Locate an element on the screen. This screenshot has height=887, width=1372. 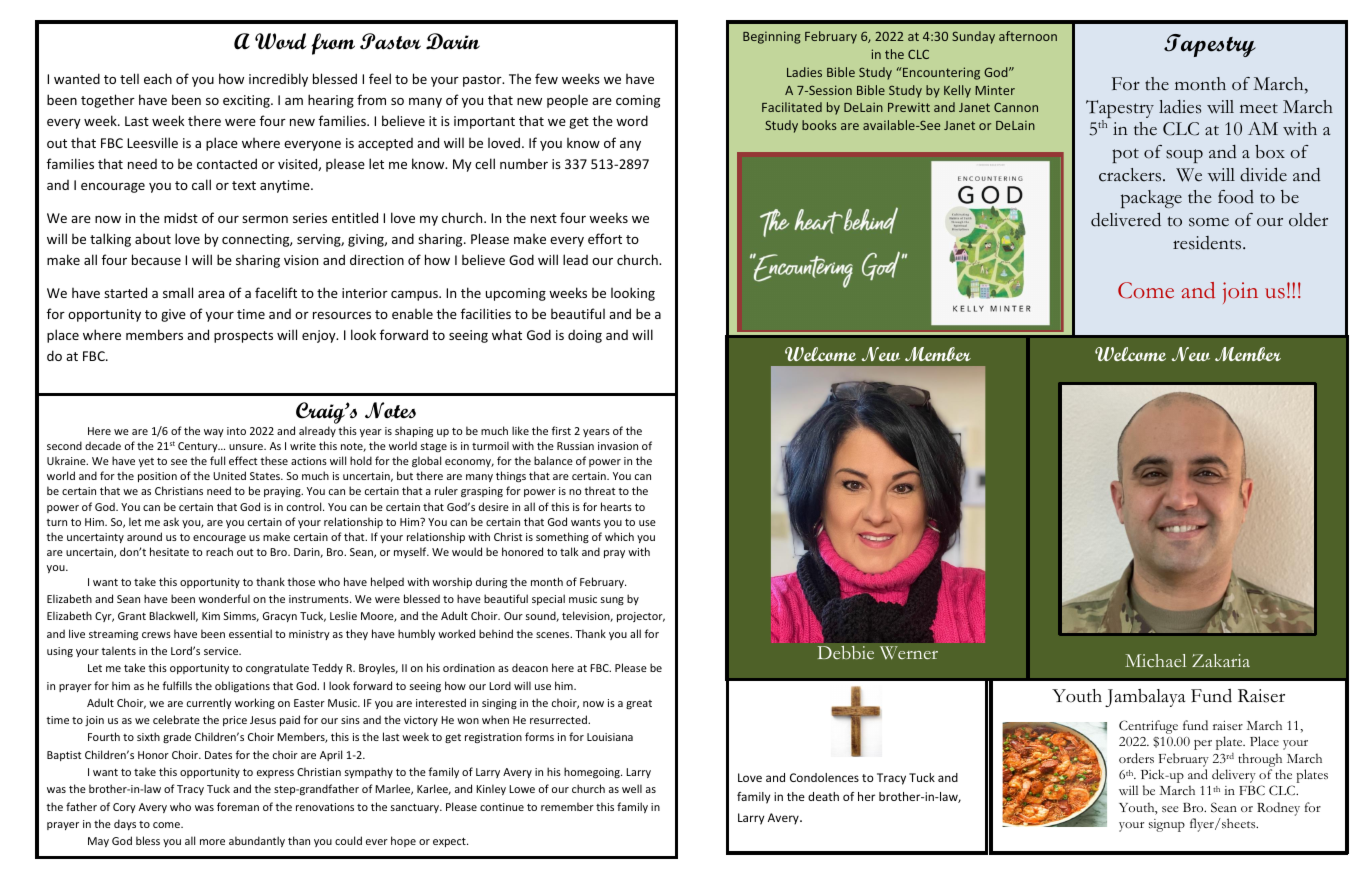
sung is located at coordinates (612, 601).
